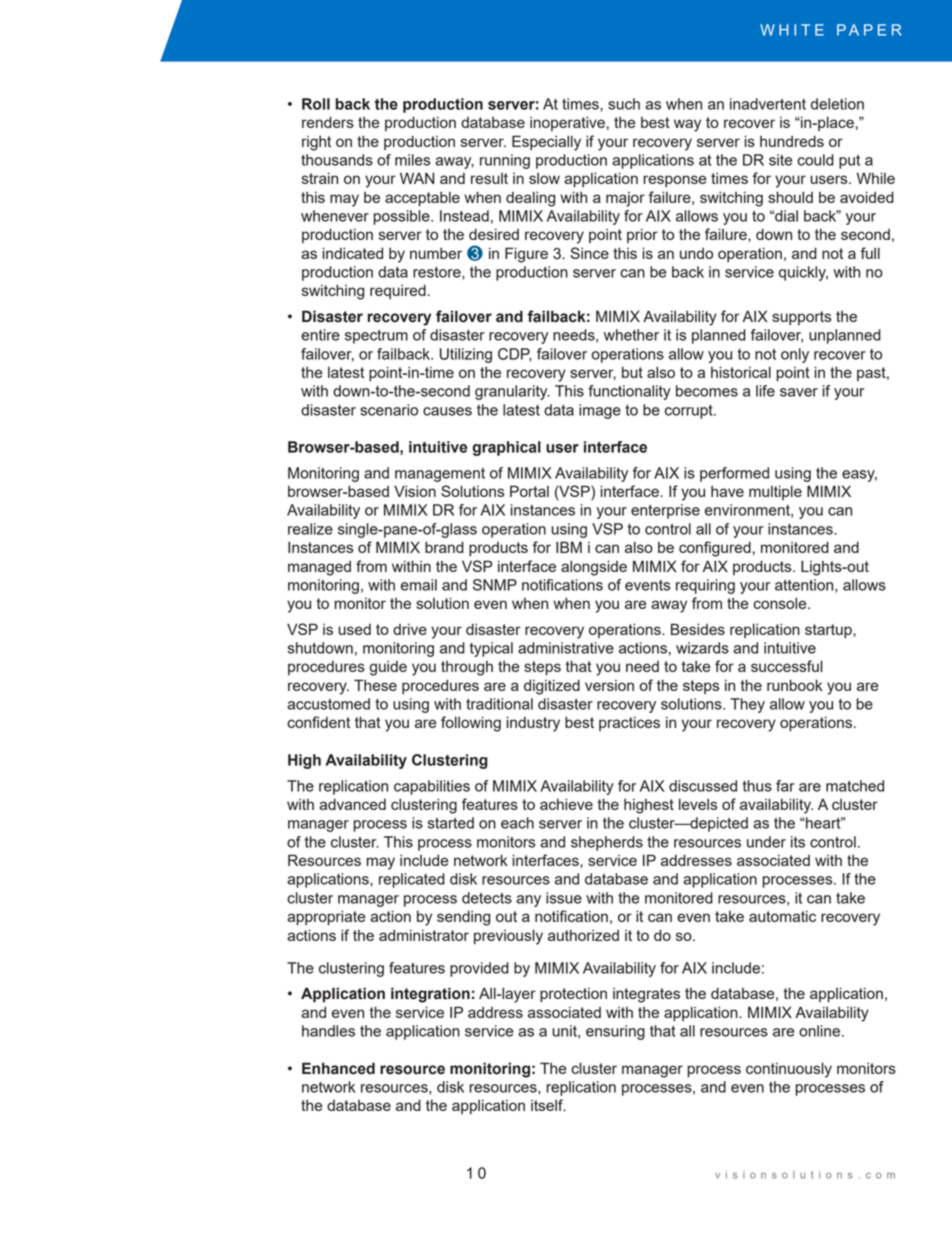  I want to click on shepherds, so click(607, 843).
